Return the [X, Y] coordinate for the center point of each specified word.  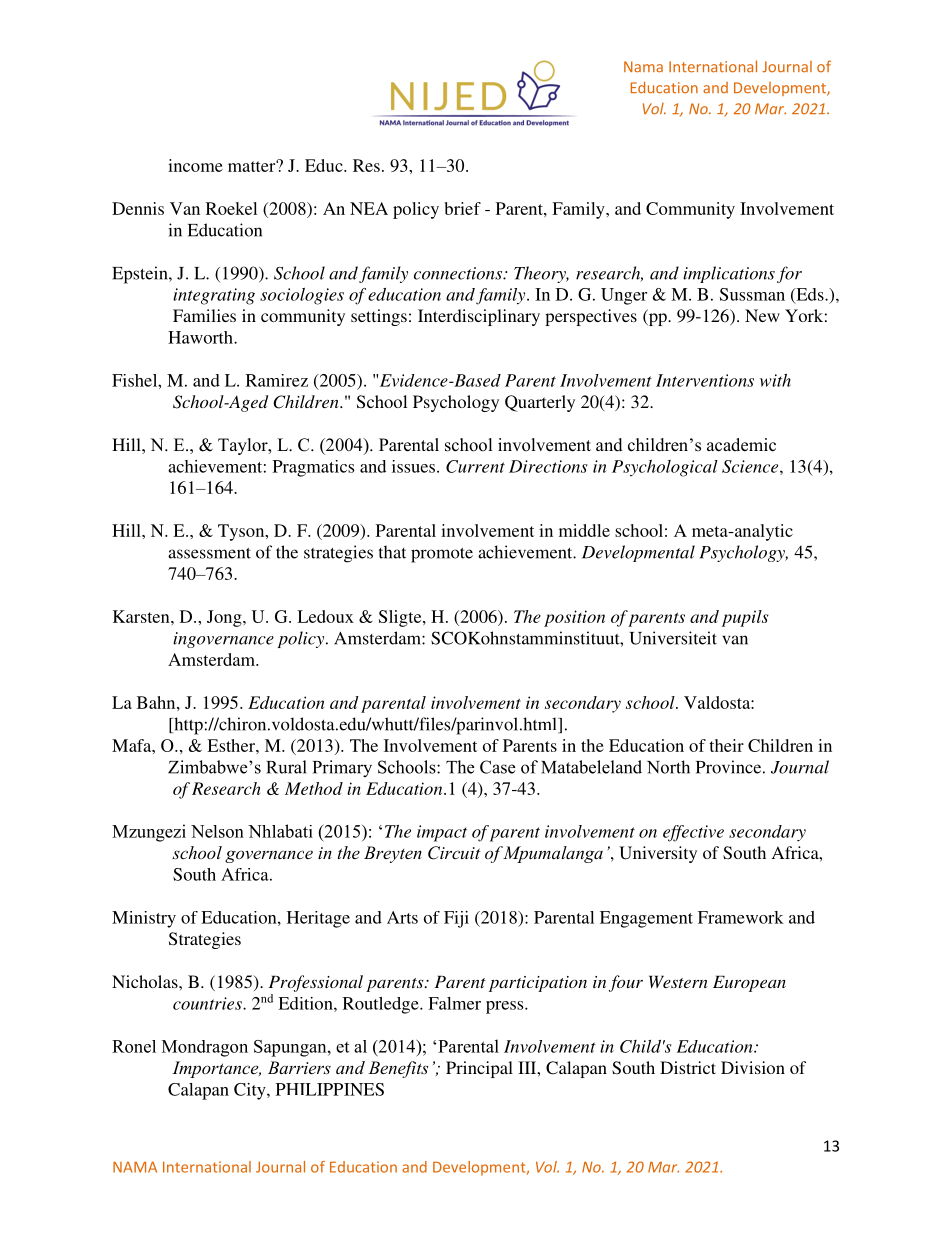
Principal [479, 1069]
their [726, 745]
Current [475, 466]
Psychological [665, 468]
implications [729, 274]
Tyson [242, 532]
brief [462, 208]
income [195, 165]
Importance [216, 1069]
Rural [286, 767]
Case [497, 767]
